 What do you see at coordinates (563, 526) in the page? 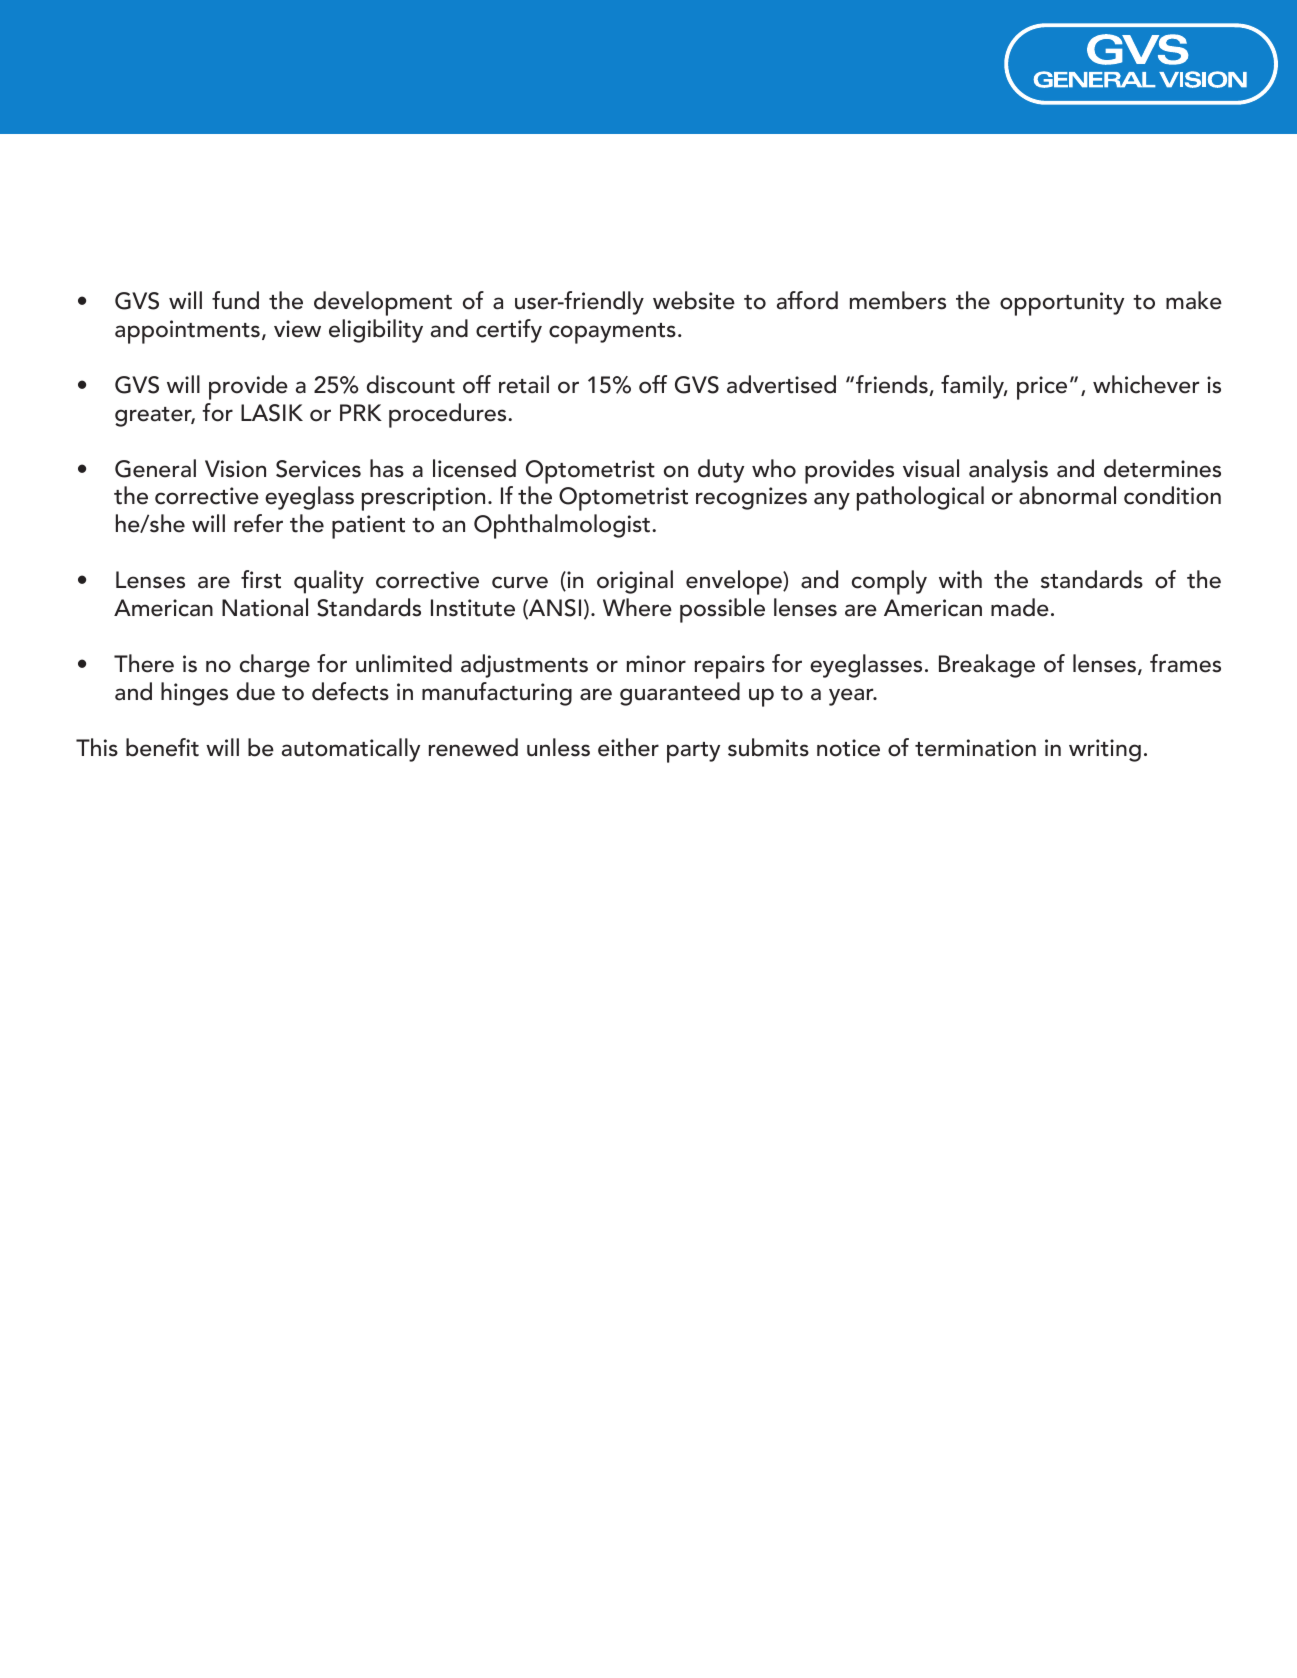
I see `Ophthalmologist` at bounding box center [563, 526].
